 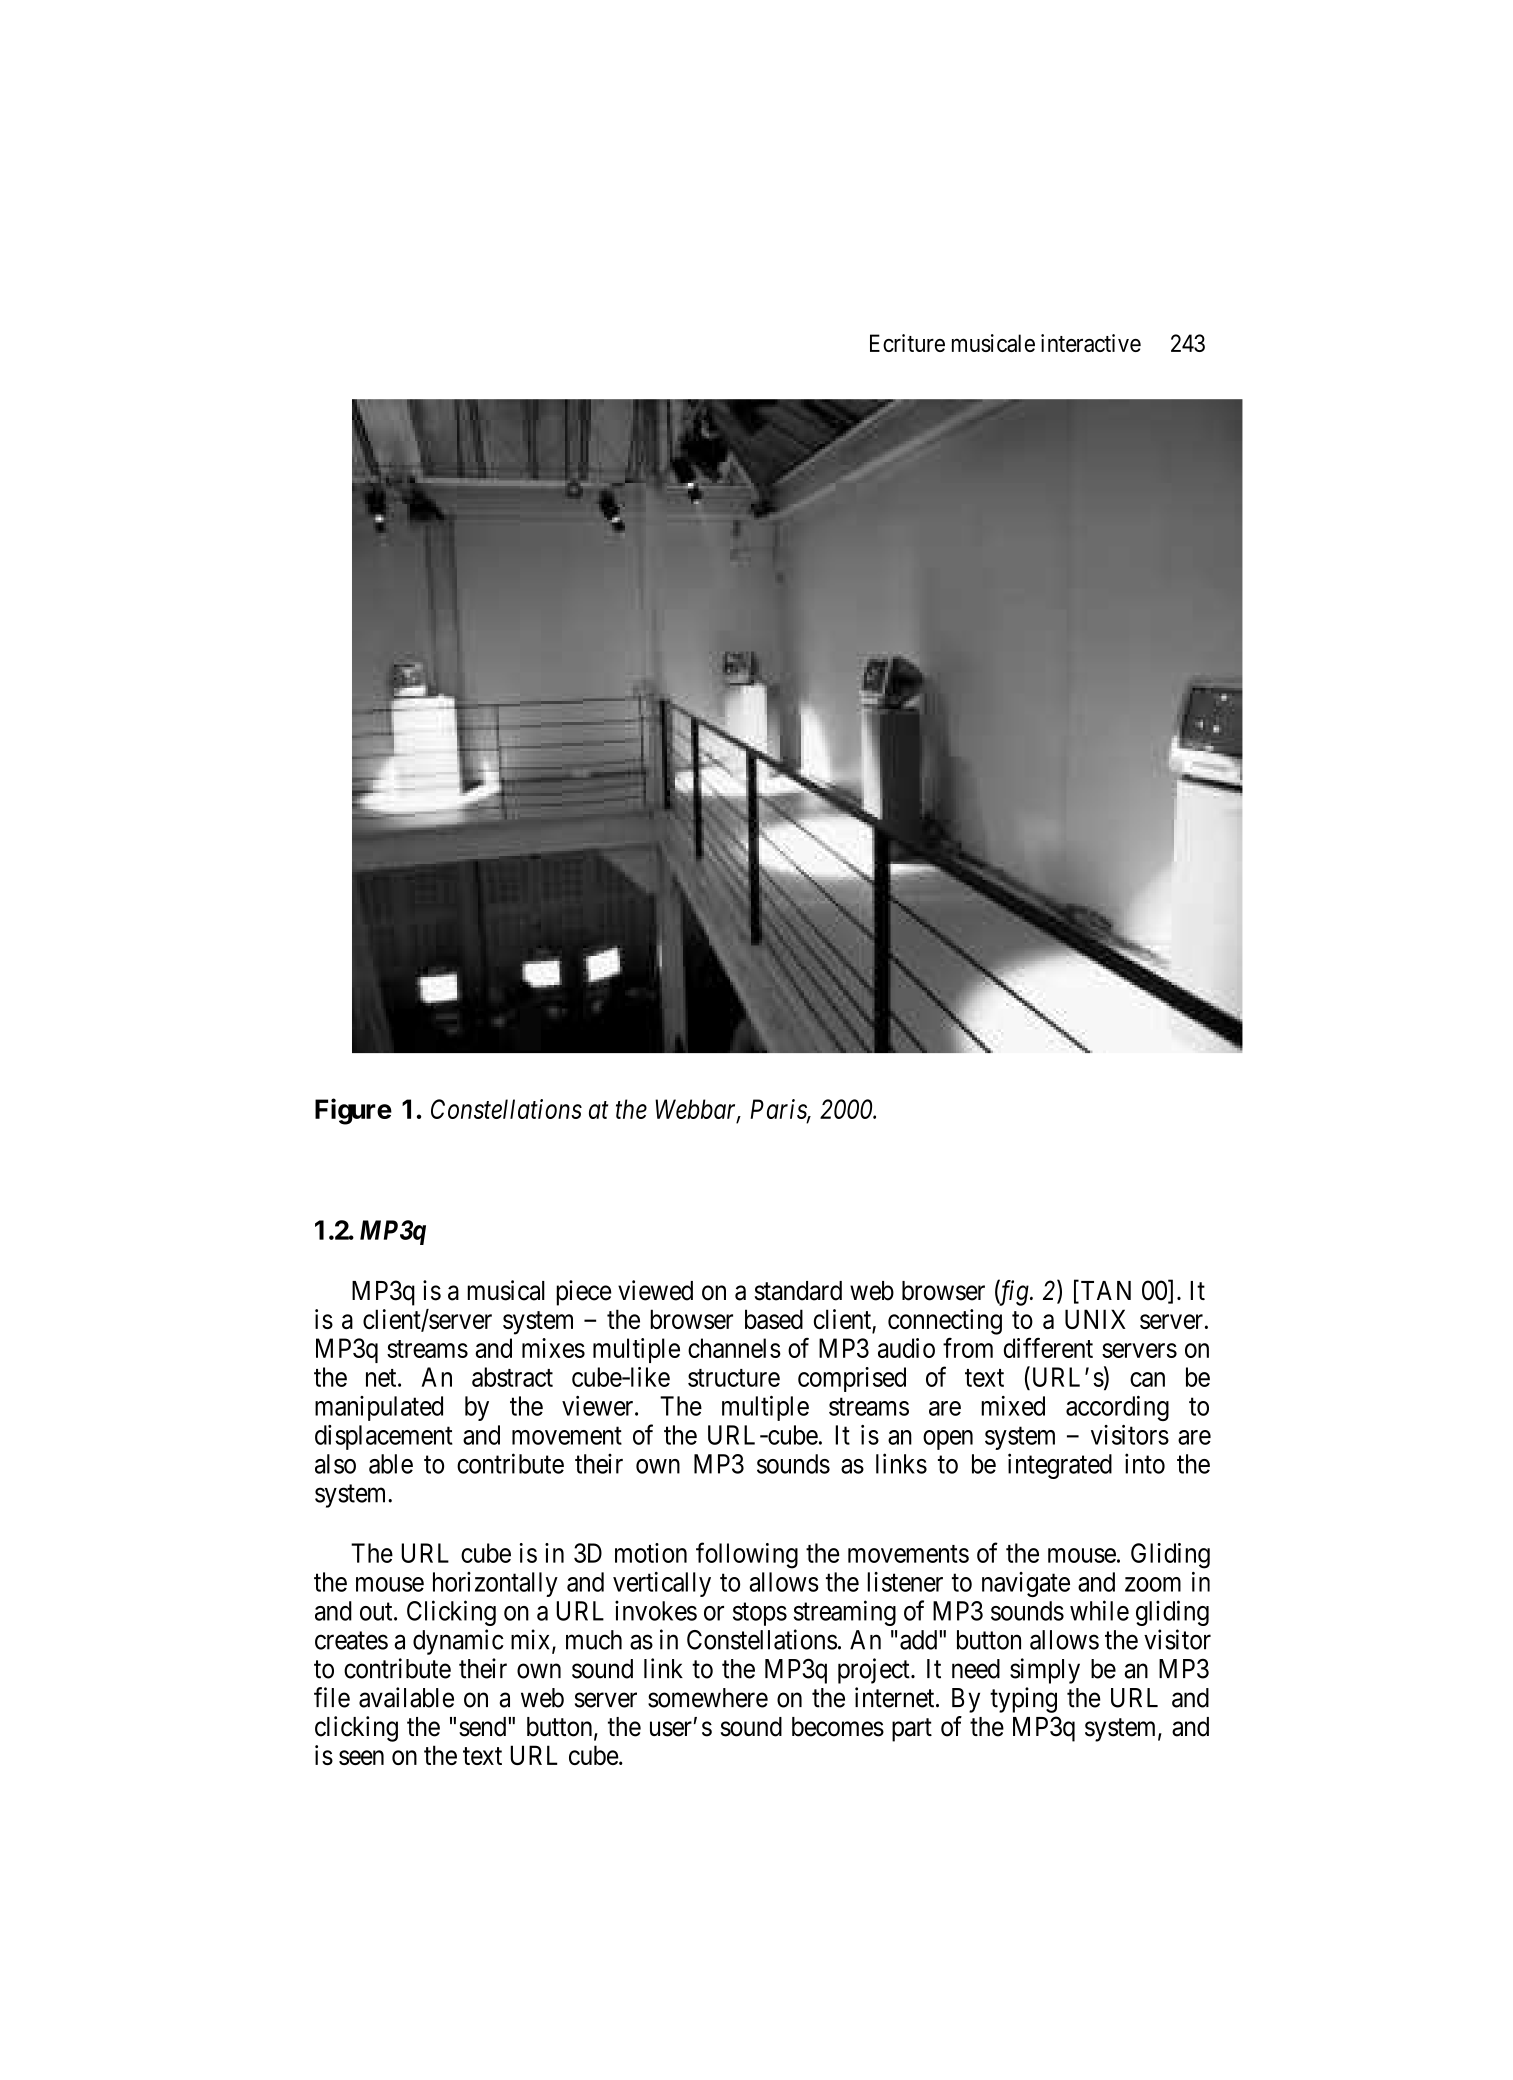 What do you see at coordinates (584, 1293) in the screenshot?
I see `piece` at bounding box center [584, 1293].
